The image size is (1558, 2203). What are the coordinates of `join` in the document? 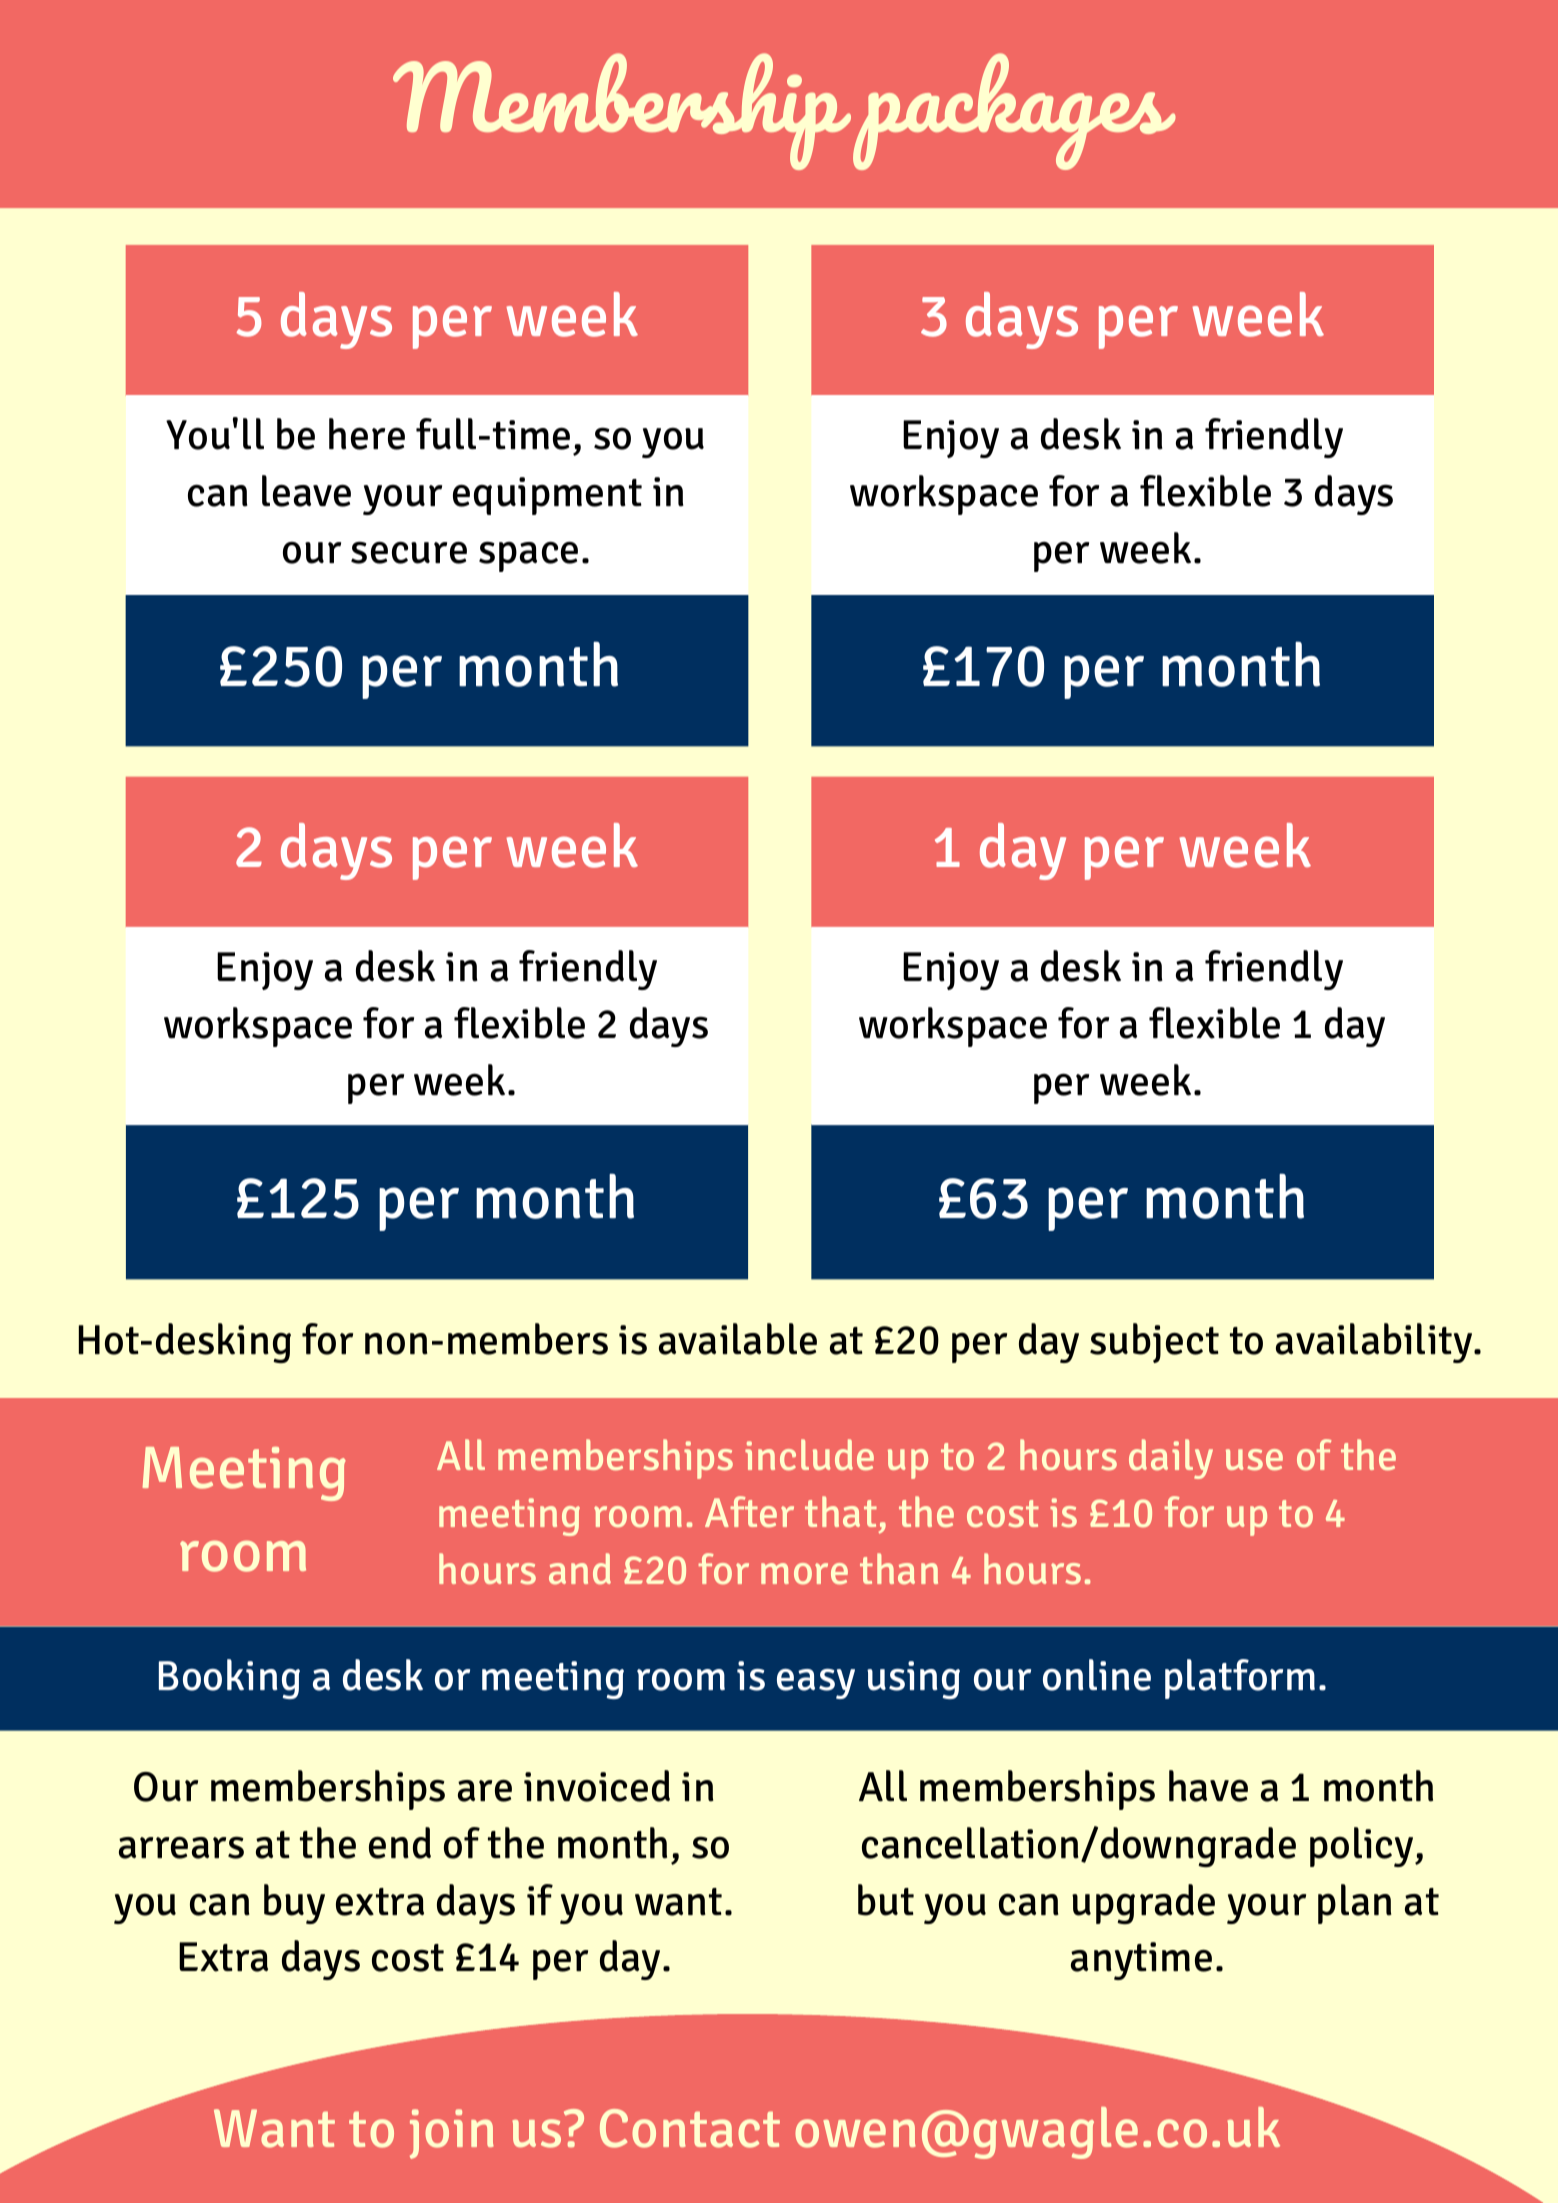 It's located at (452, 2134).
